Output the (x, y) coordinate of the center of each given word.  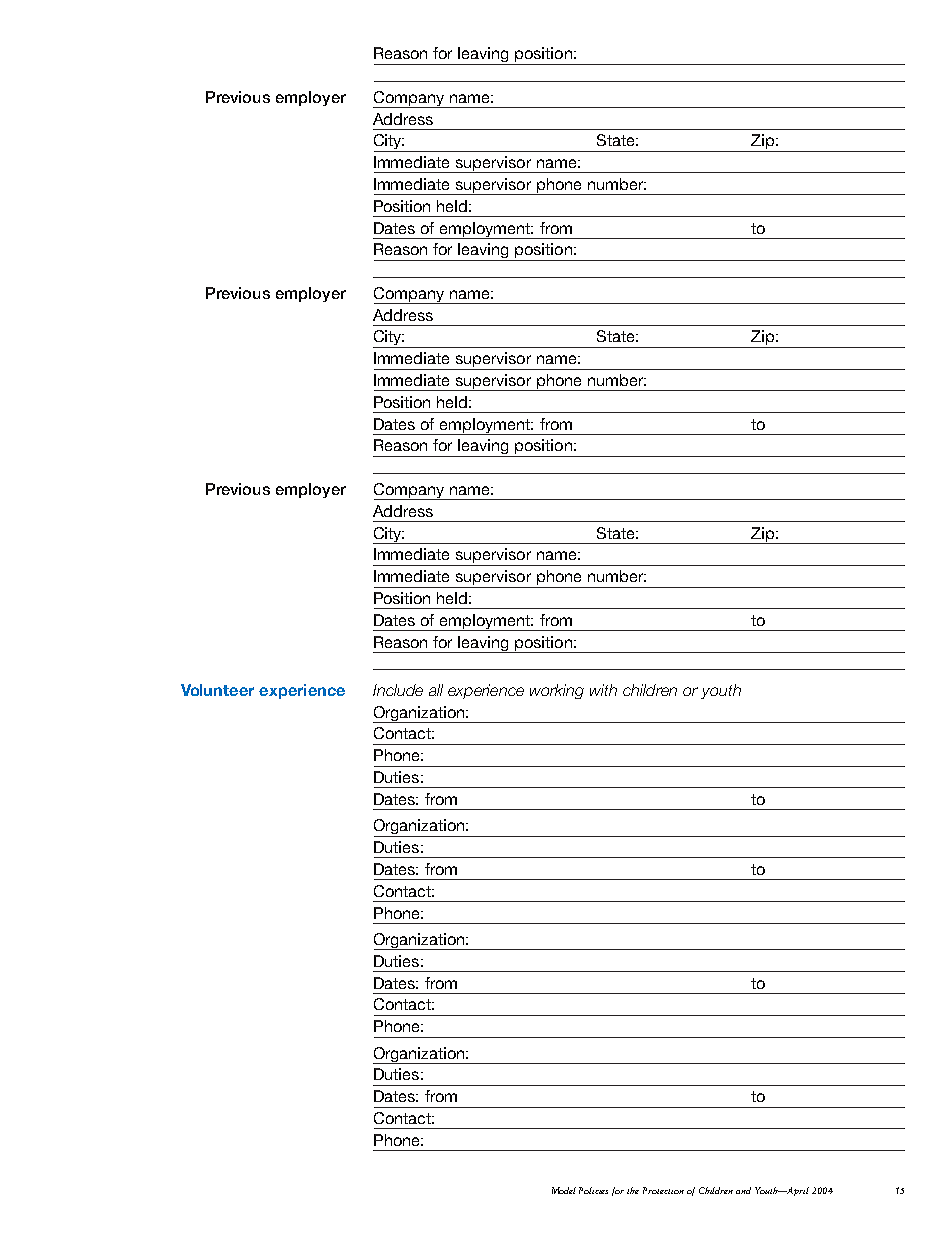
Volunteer (217, 690)
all (436, 690)
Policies (593, 1190)
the (633, 1190)
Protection (663, 1190)
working (557, 691)
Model (564, 1190)
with (603, 690)
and (743, 1190)
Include (398, 690)
